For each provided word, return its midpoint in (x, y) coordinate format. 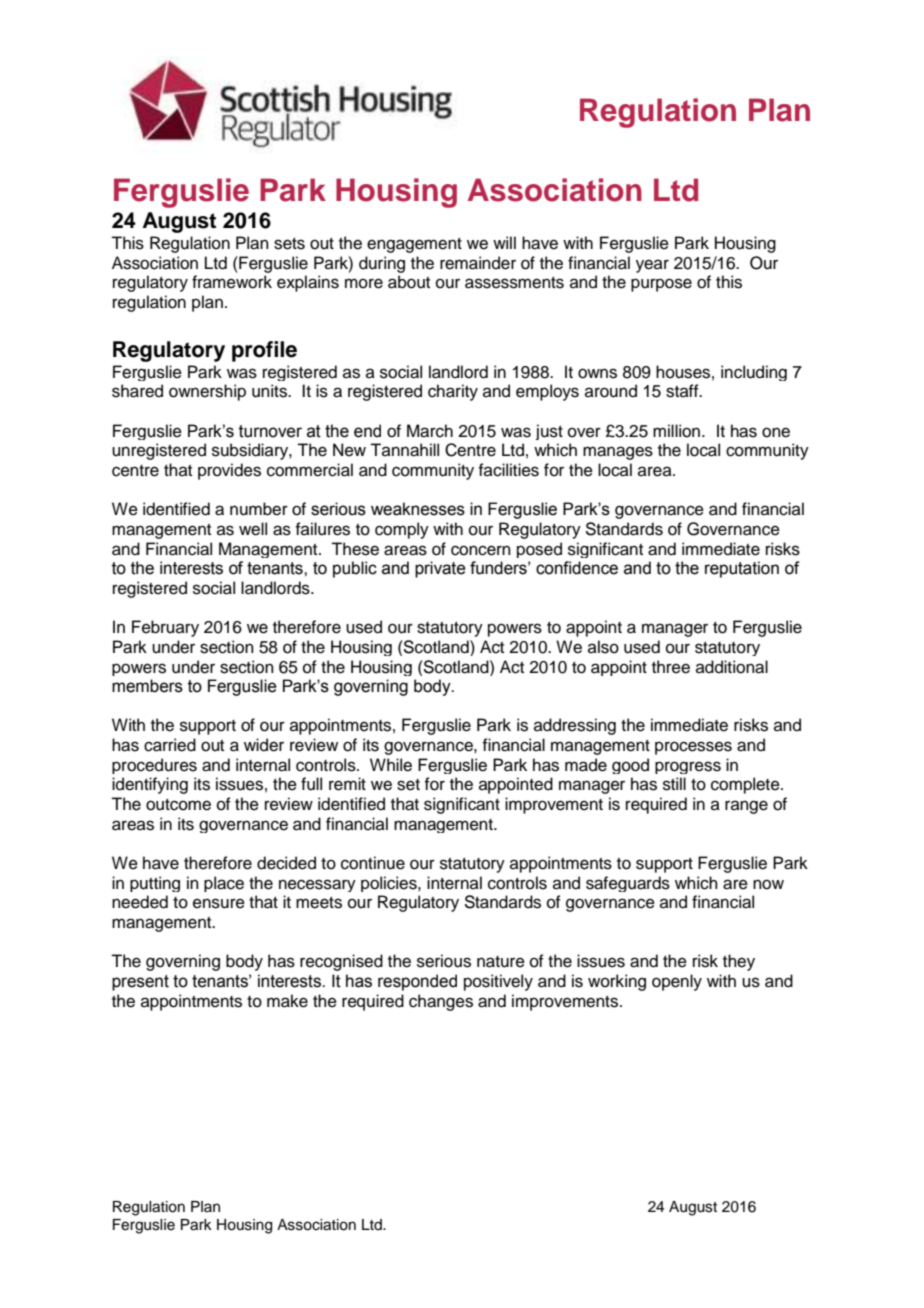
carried (170, 745)
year (652, 266)
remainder (478, 263)
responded (417, 982)
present (140, 983)
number (259, 509)
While (391, 765)
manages (618, 453)
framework (232, 282)
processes (693, 748)
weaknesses (418, 509)
